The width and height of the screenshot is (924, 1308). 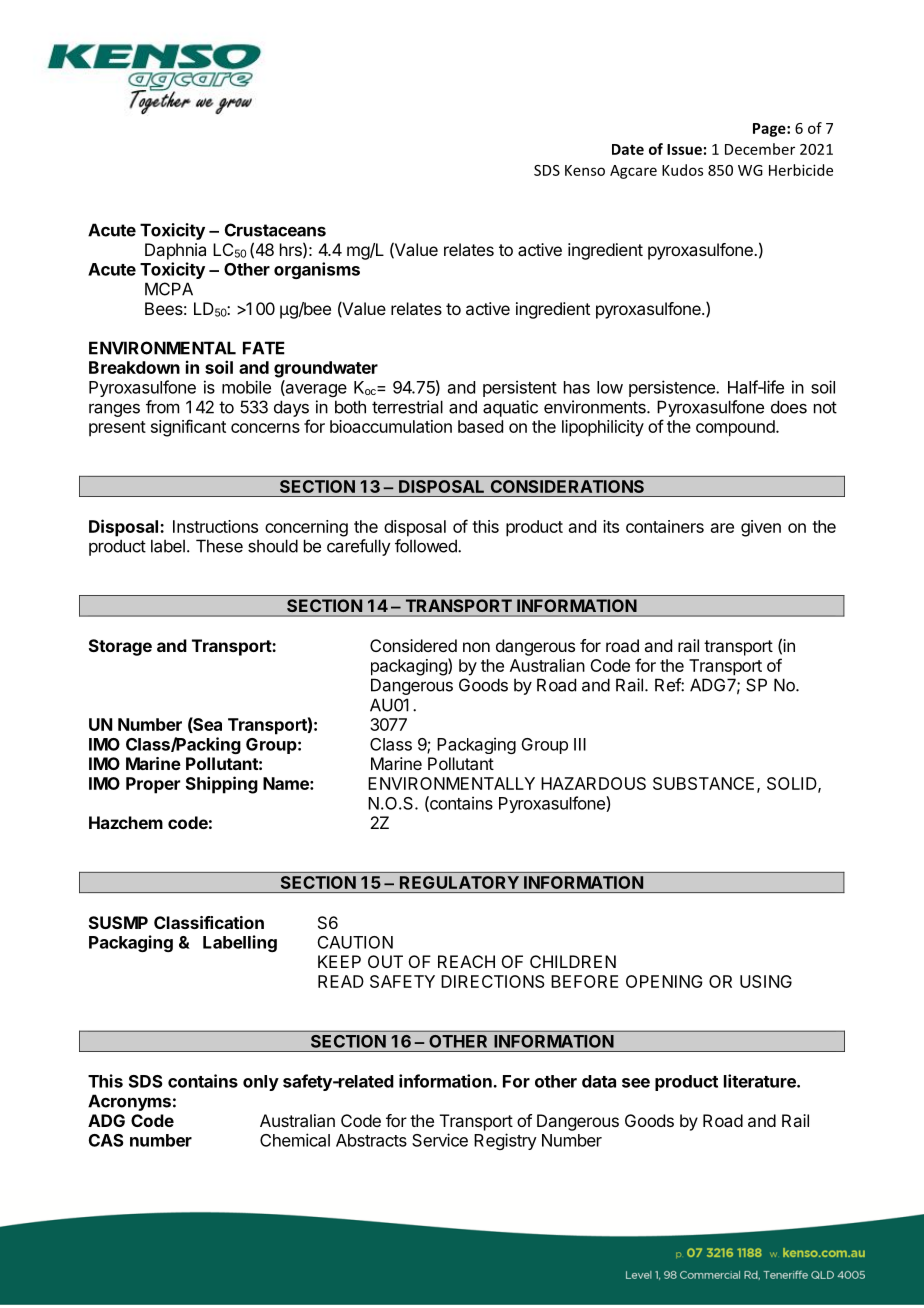 I want to click on SUBSTANCE, so click(x=703, y=783).
